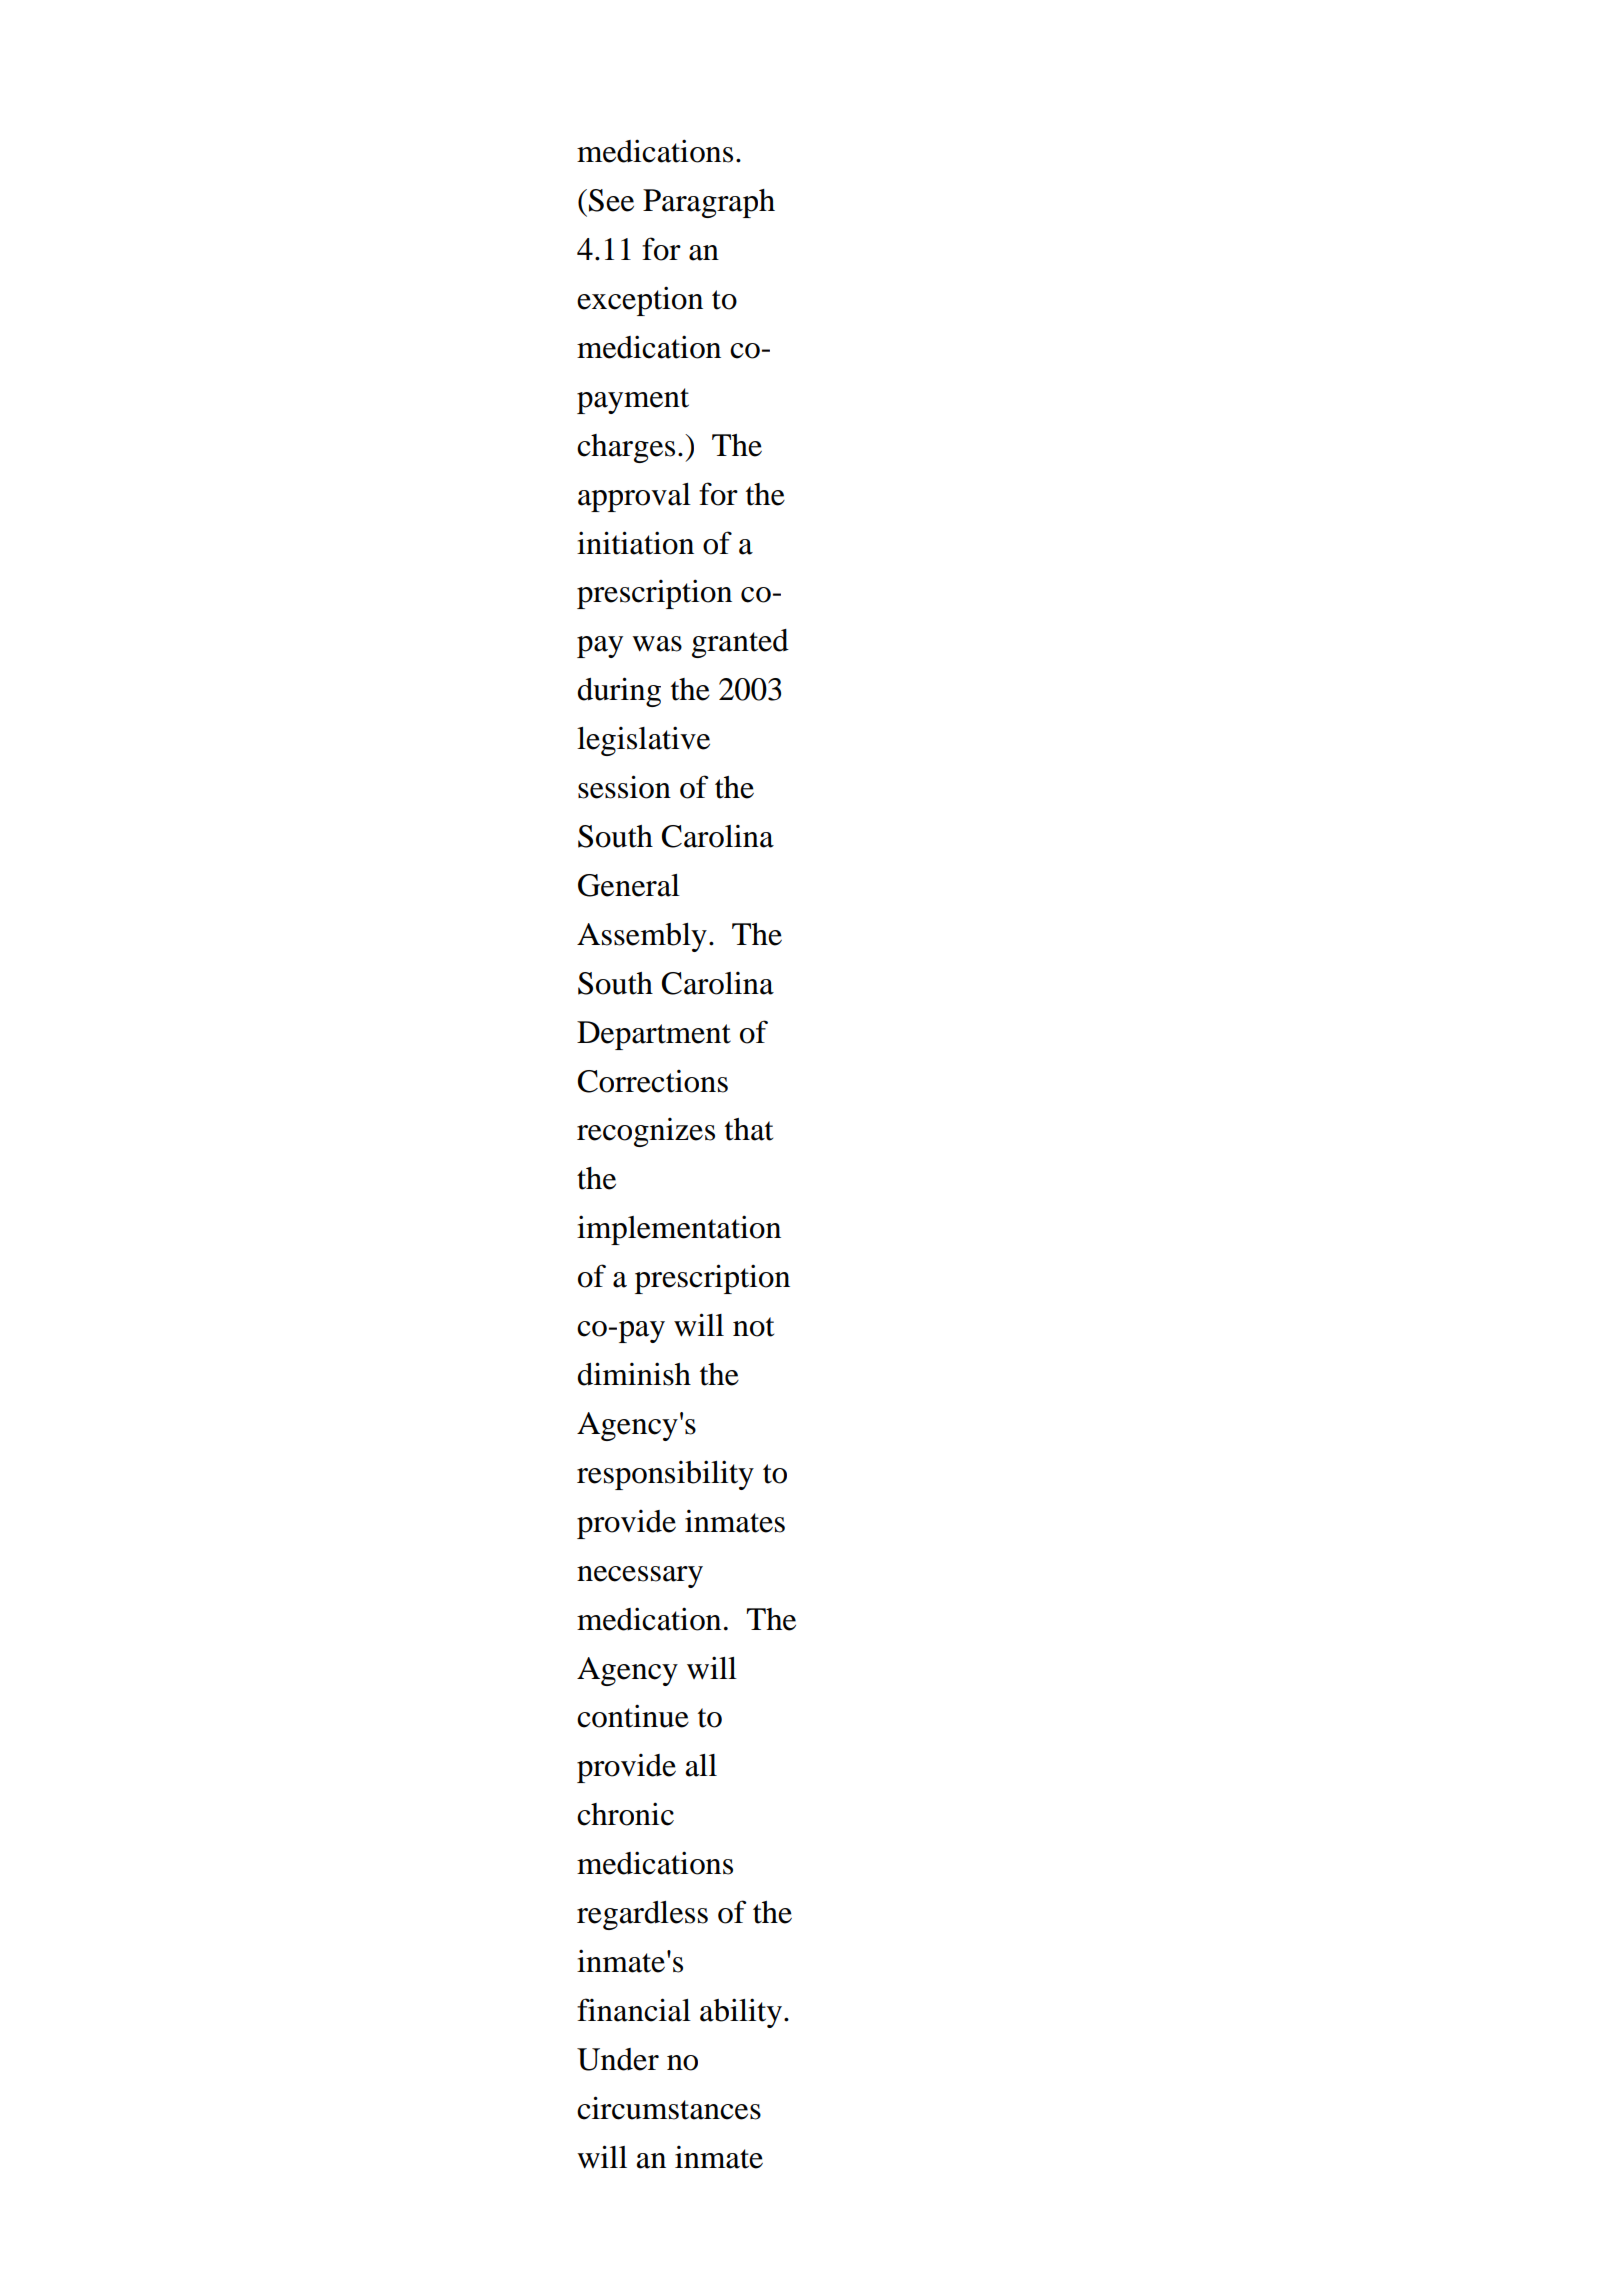 The image size is (1617, 2288). What do you see at coordinates (665, 1475) in the screenshot?
I see `responsibility` at bounding box center [665, 1475].
